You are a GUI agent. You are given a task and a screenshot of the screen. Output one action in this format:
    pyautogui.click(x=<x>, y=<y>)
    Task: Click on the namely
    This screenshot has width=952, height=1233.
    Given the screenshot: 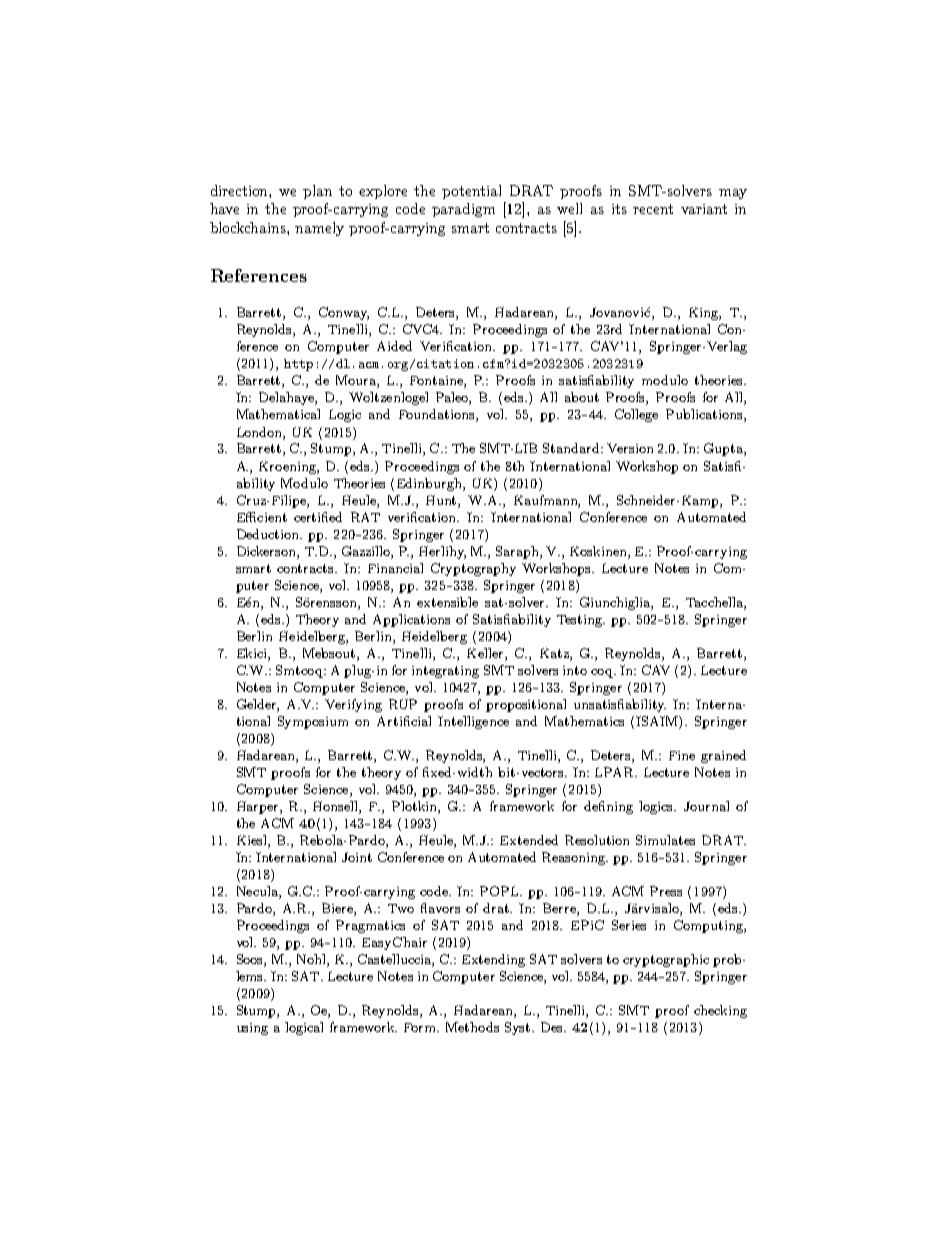 What is the action you would take?
    pyautogui.click(x=319, y=229)
